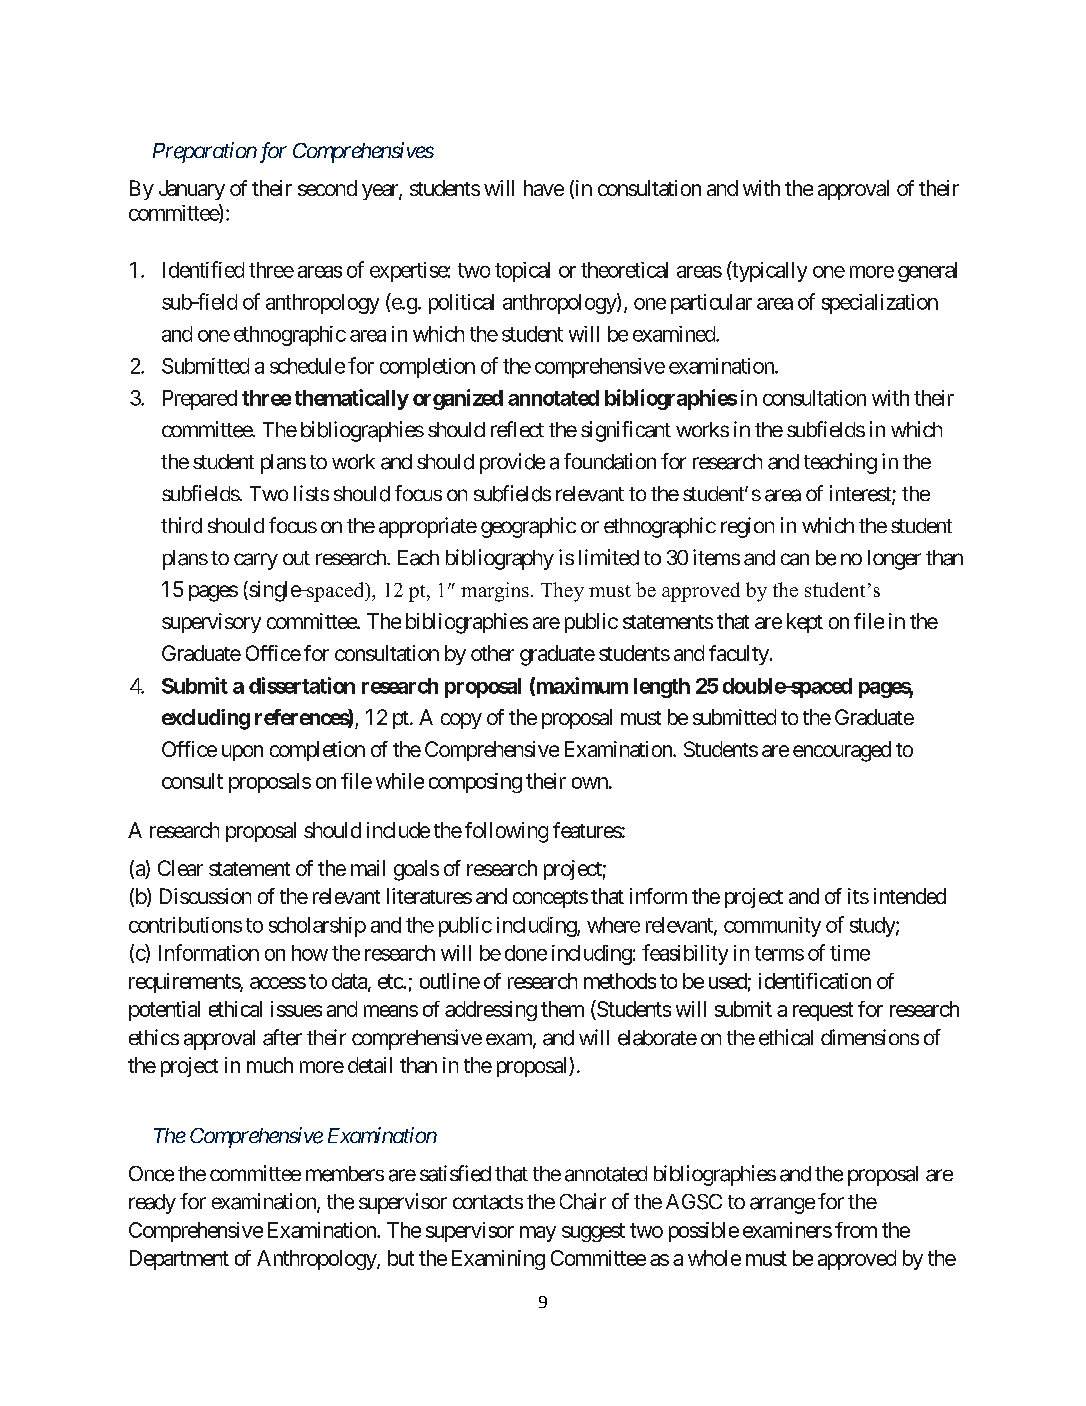  Describe the element at coordinates (179, 1260) in the document. I see `Department` at that location.
